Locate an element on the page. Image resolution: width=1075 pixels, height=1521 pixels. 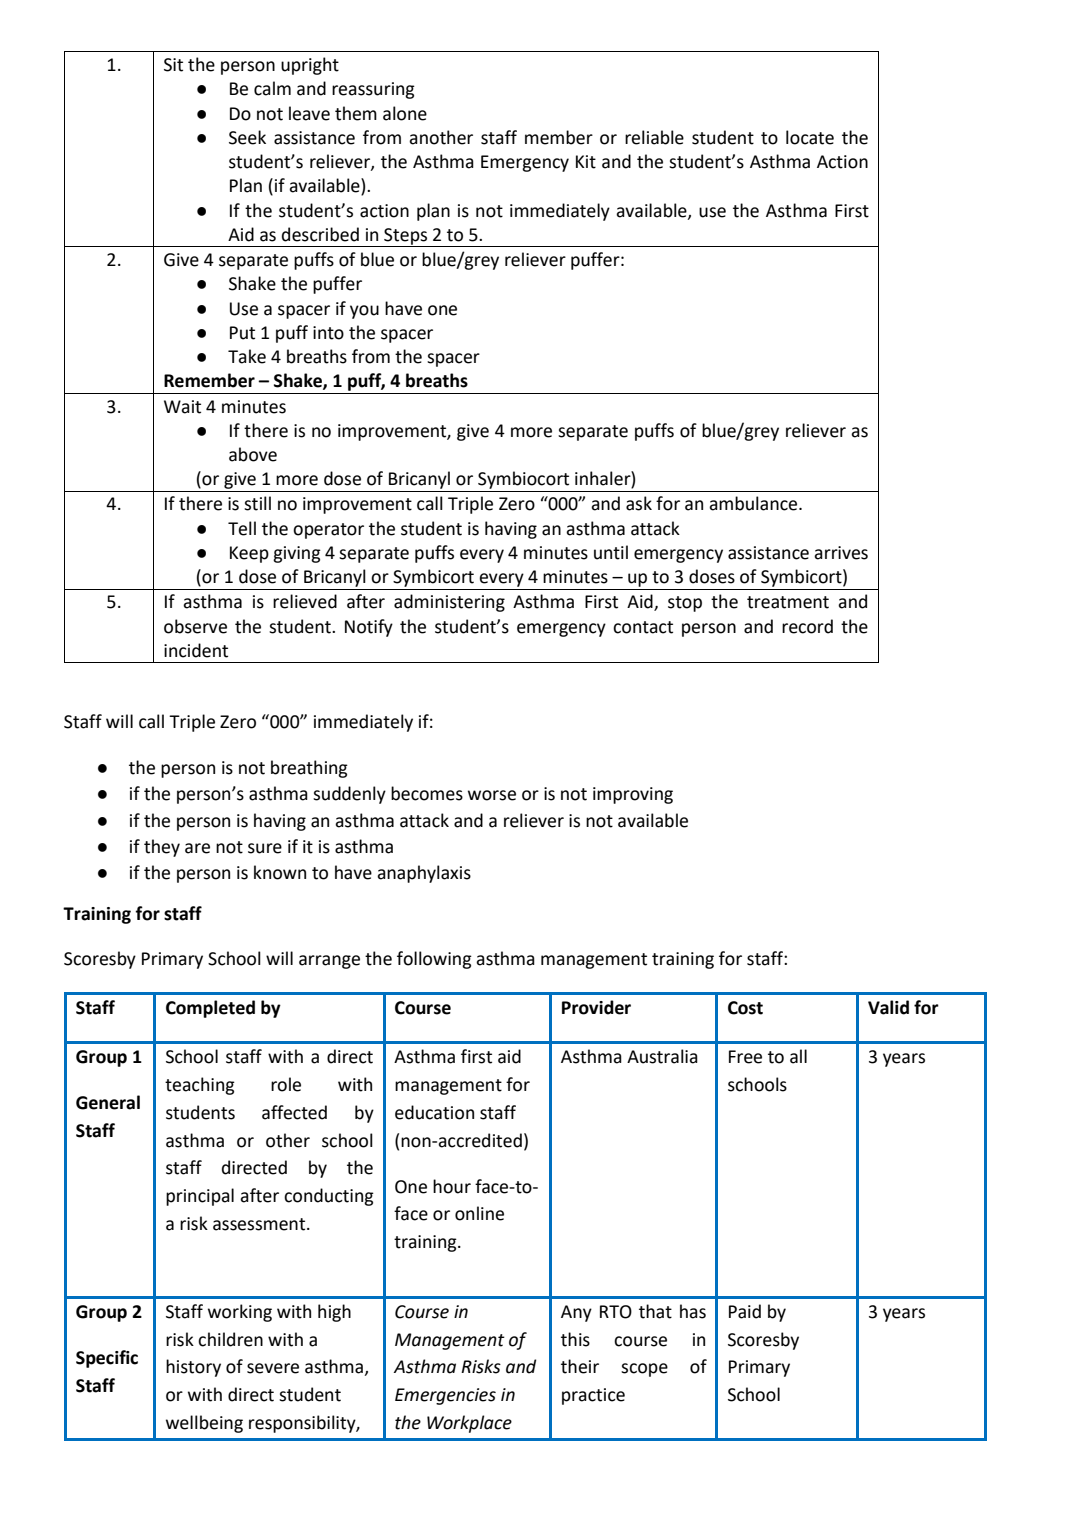
administering is located at coordinates (449, 603).
